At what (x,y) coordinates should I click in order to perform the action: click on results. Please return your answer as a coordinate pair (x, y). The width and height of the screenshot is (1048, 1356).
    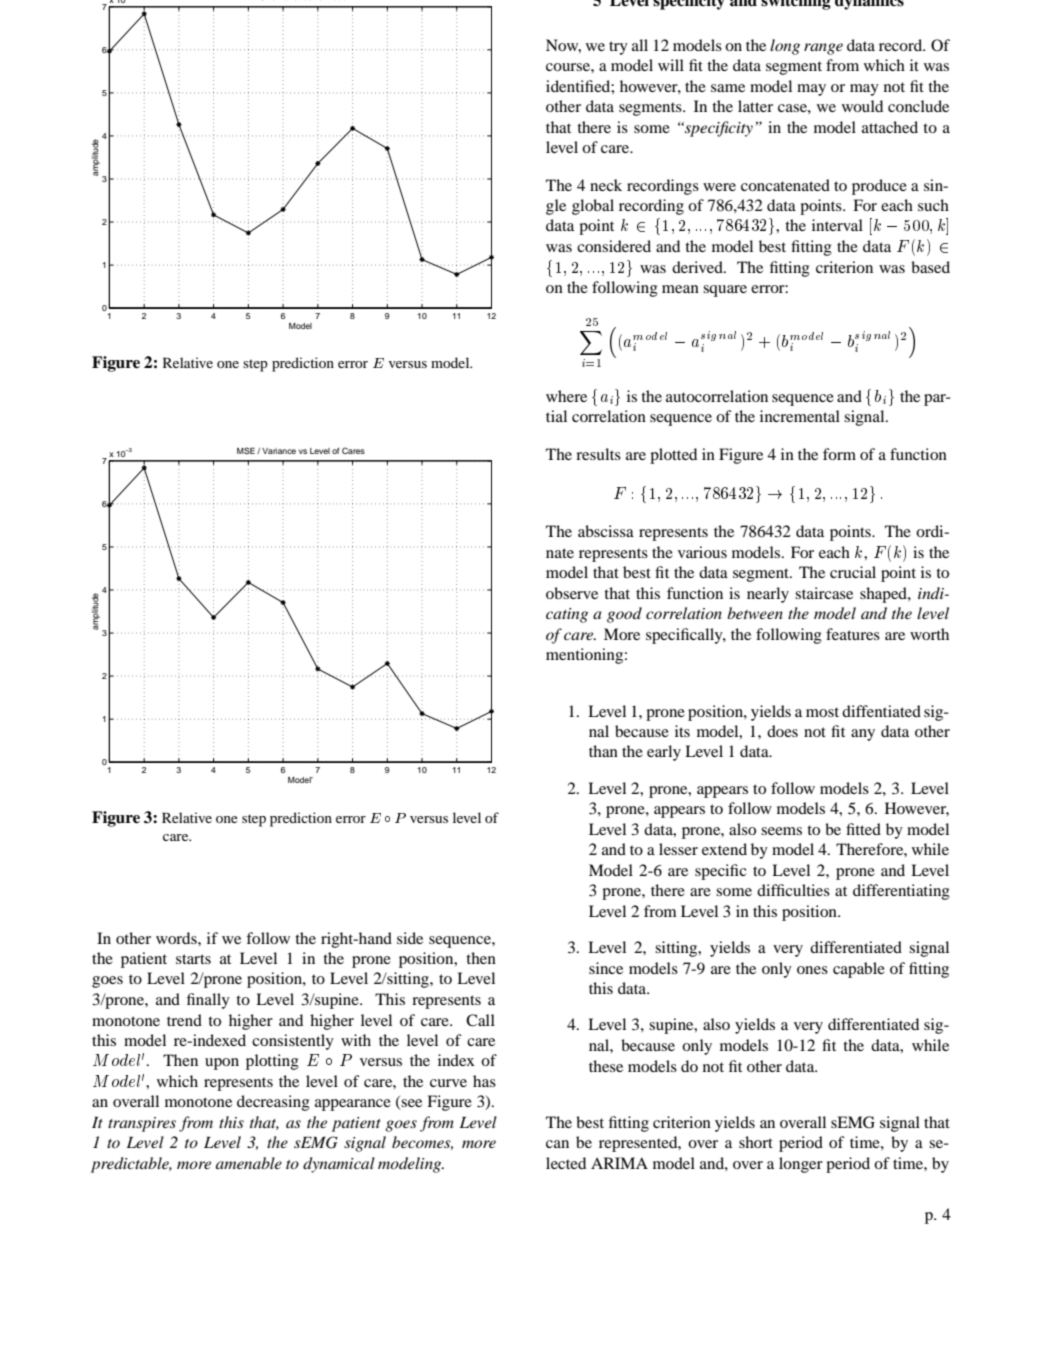
    Looking at the image, I should click on (598, 454).
